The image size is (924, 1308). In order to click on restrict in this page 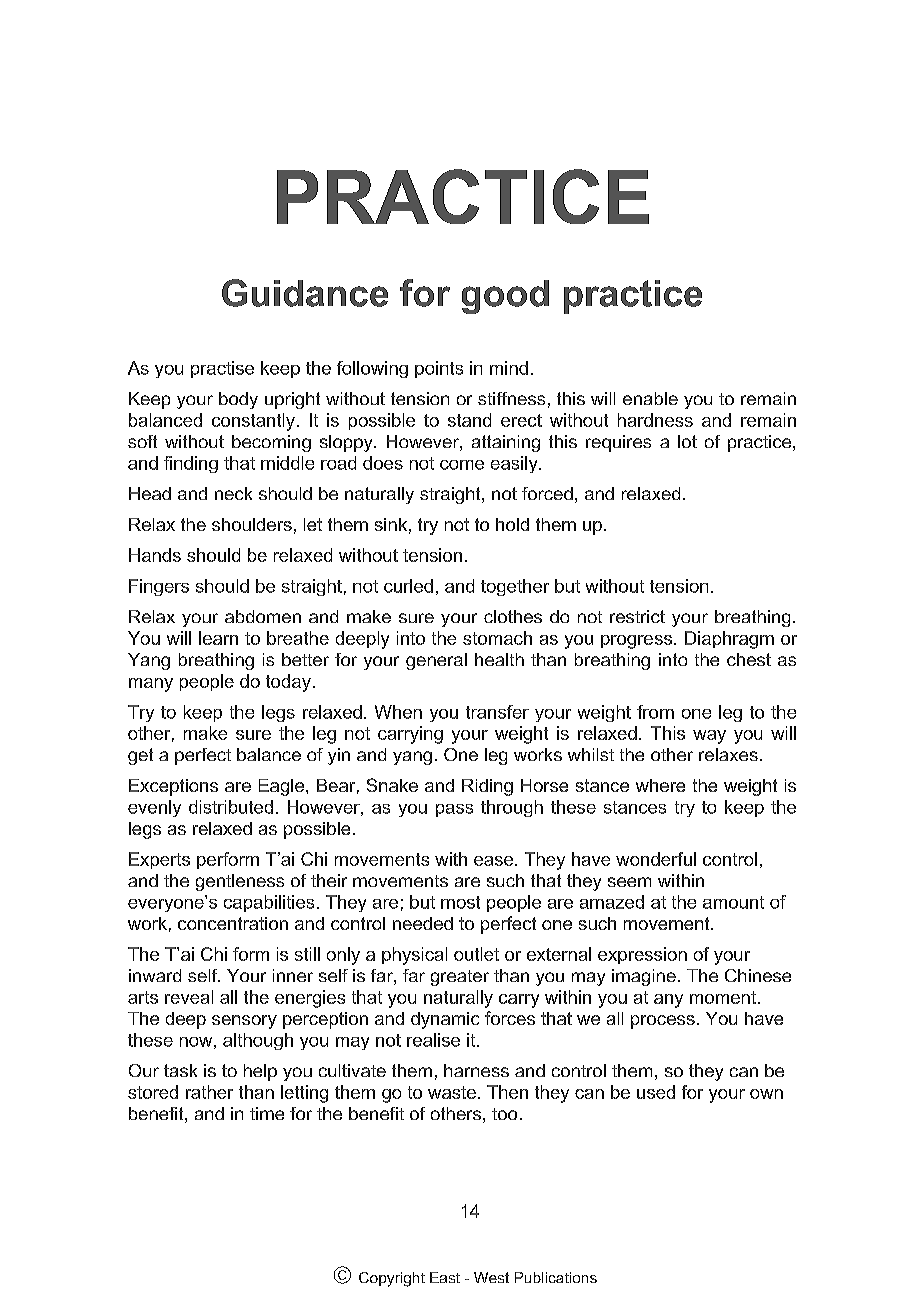, I will do `click(637, 616)`.
